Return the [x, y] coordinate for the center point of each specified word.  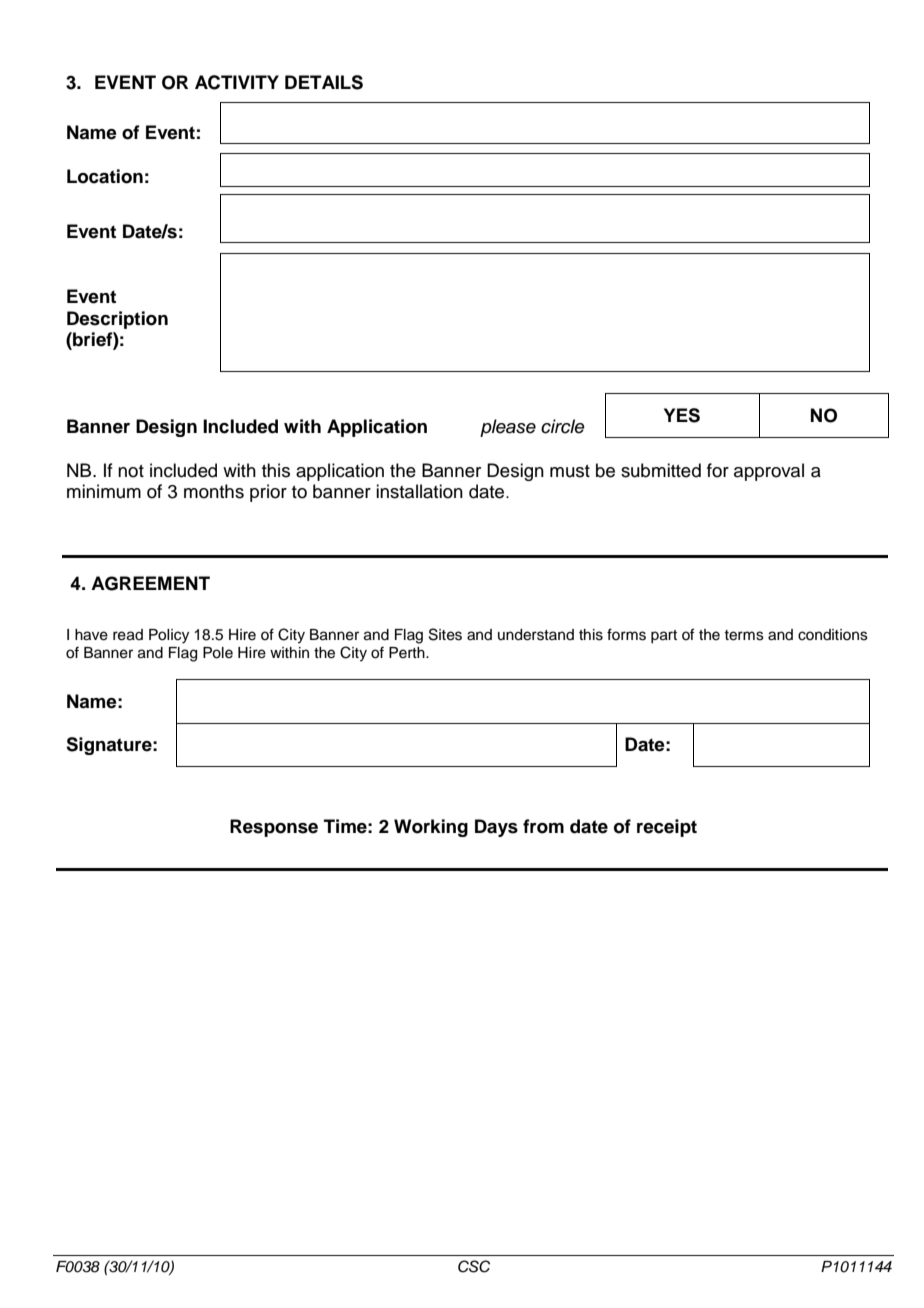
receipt [667, 828]
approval [769, 472]
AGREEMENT [150, 583]
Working [431, 828]
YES [682, 415]
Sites [445, 634]
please [508, 428]
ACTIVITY [237, 82]
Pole [218, 653]
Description [117, 320]
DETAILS [324, 82]
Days [496, 828]
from [543, 826]
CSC [474, 1266]
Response [274, 828]
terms [744, 635]
